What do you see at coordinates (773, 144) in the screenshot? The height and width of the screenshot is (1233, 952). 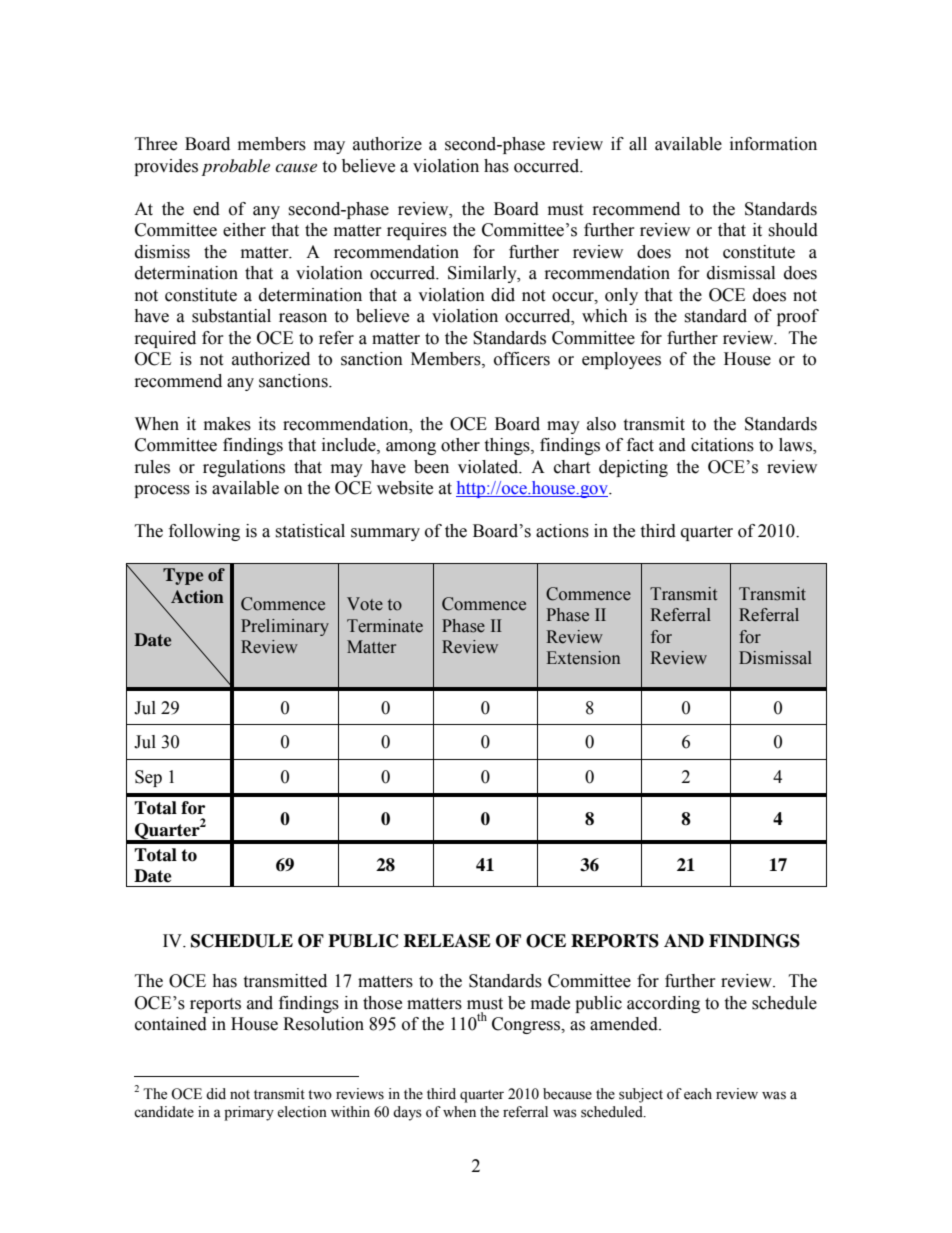 I see `information` at bounding box center [773, 144].
